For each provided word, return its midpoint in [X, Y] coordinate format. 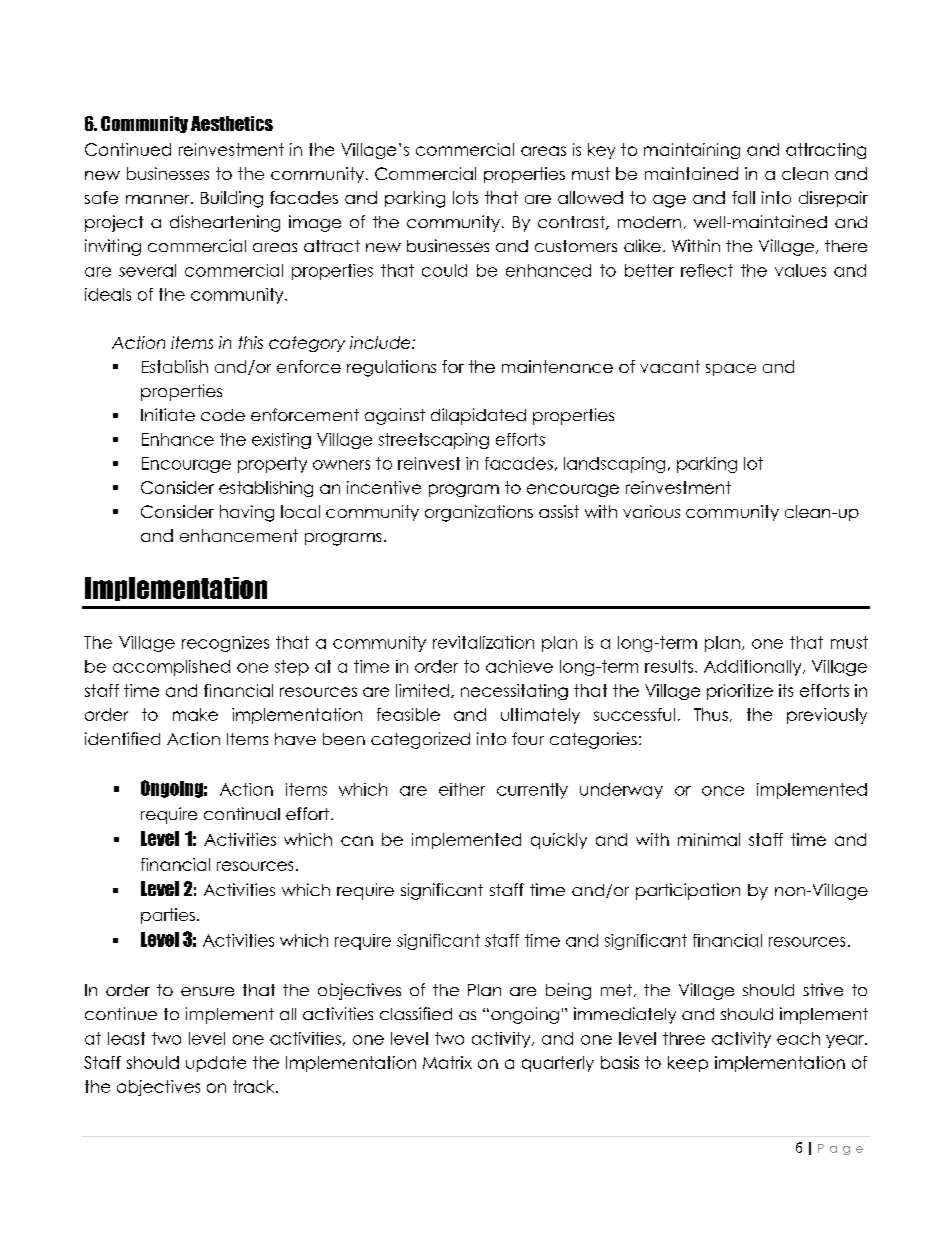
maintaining [692, 151]
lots [465, 197]
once [723, 791]
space [731, 370]
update [216, 1064]
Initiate [168, 414]
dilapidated [478, 416]
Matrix [447, 1062]
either [462, 789]
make [195, 714]
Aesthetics [232, 123]
